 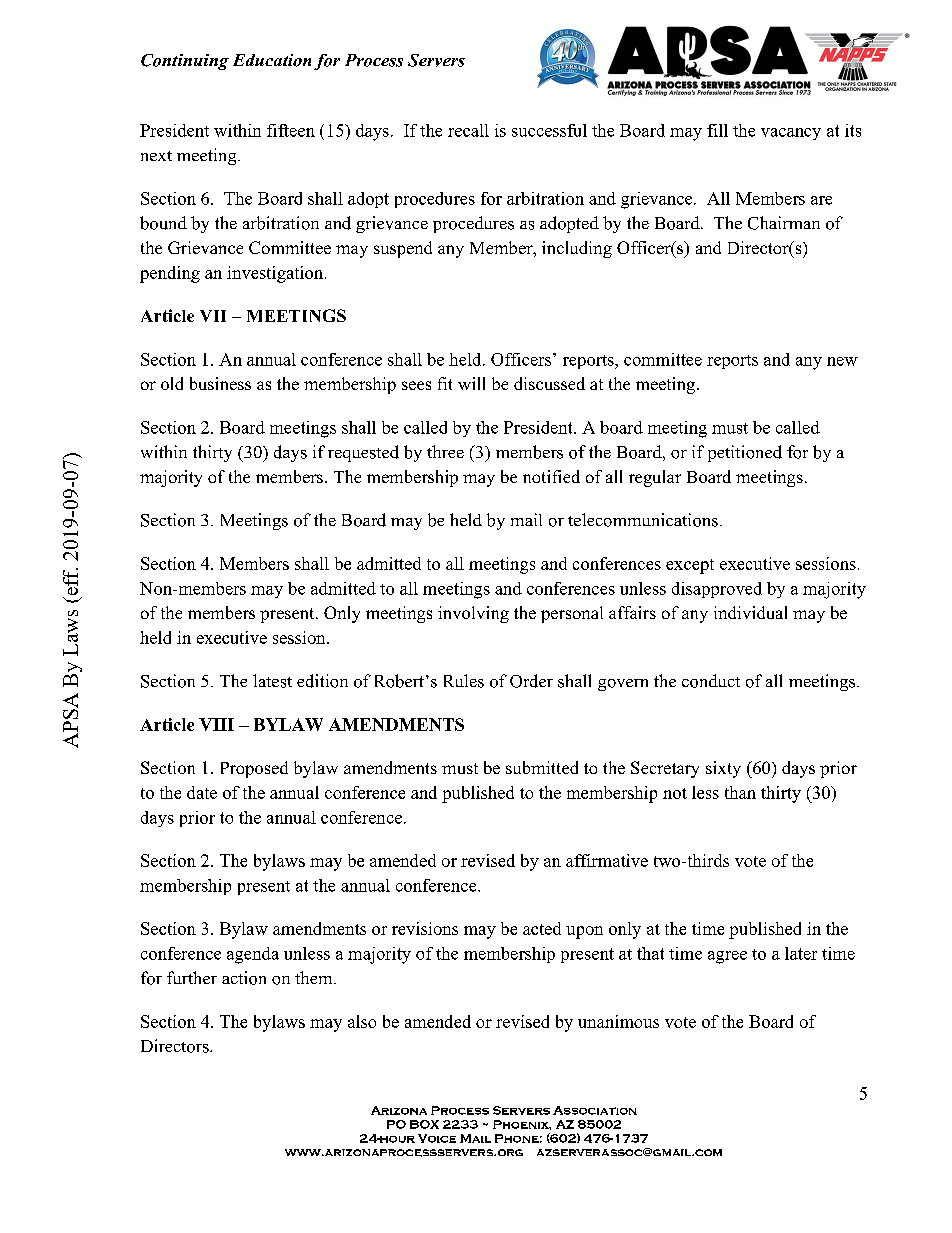 What do you see at coordinates (607, 860) in the page?
I see `affirmative` at bounding box center [607, 860].
